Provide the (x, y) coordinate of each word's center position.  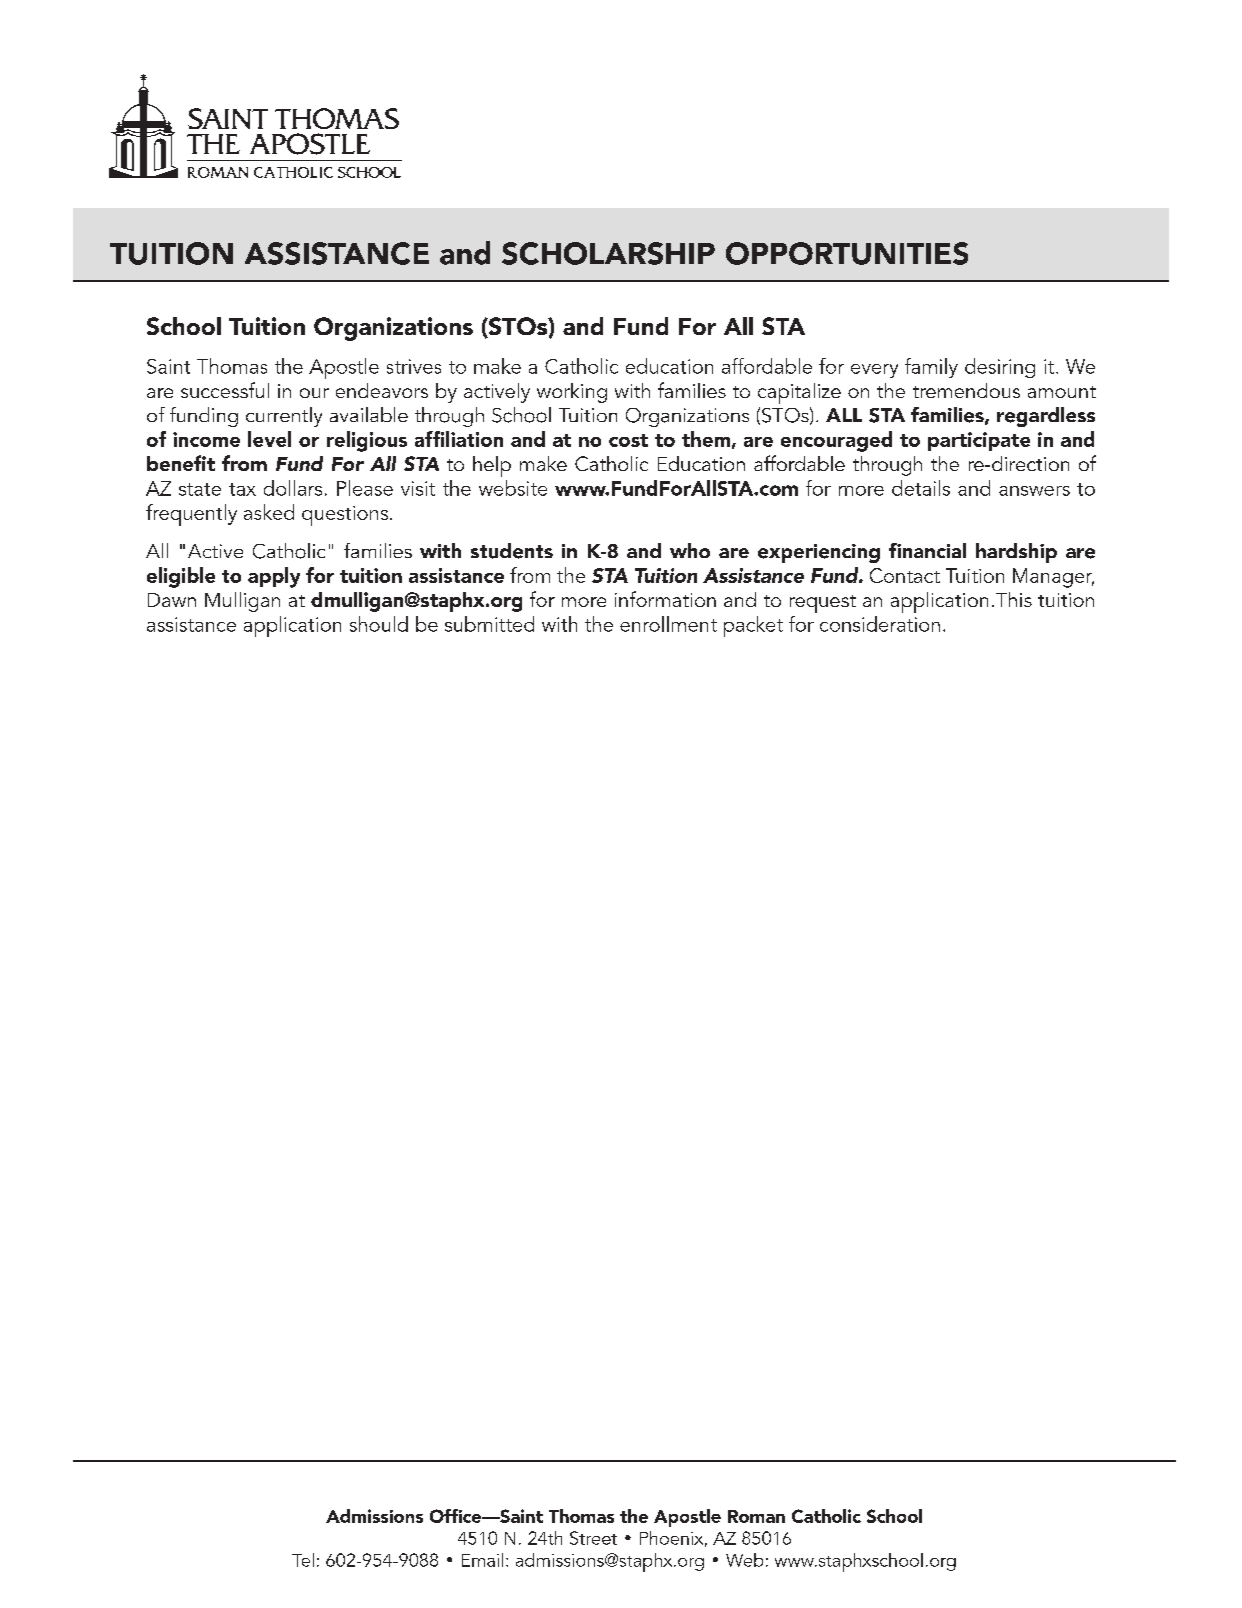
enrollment (668, 624)
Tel (303, 1560)
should (379, 624)
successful (225, 390)
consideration (880, 624)
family (931, 368)
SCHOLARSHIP (608, 253)
